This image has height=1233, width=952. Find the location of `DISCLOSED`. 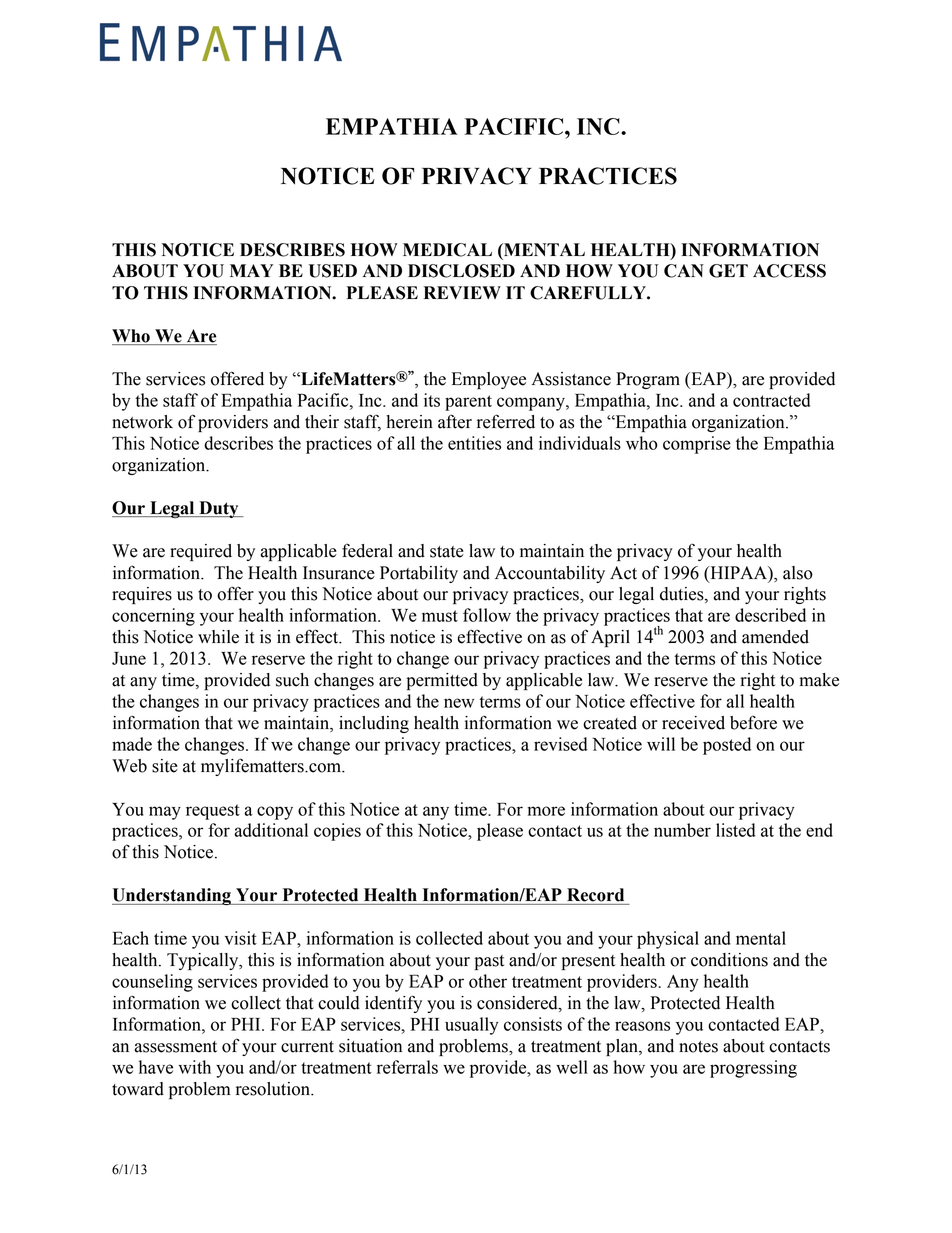

DISCLOSED is located at coordinates (461, 271).
